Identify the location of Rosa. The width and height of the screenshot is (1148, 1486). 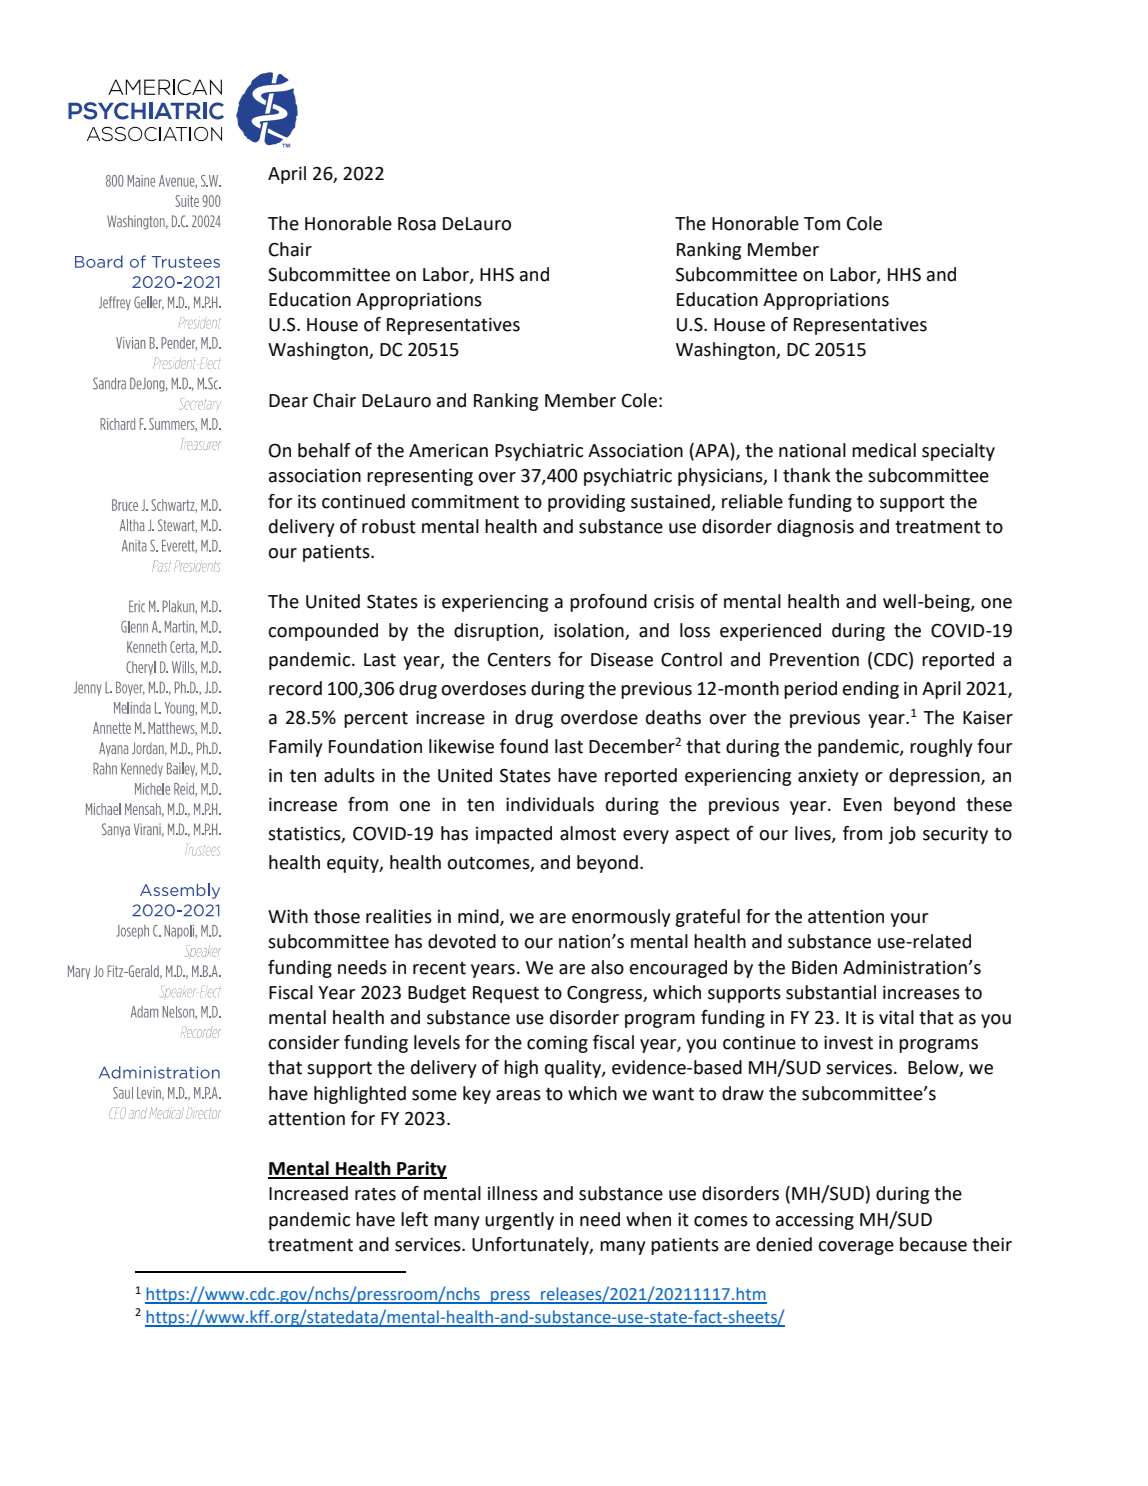
(417, 224).
